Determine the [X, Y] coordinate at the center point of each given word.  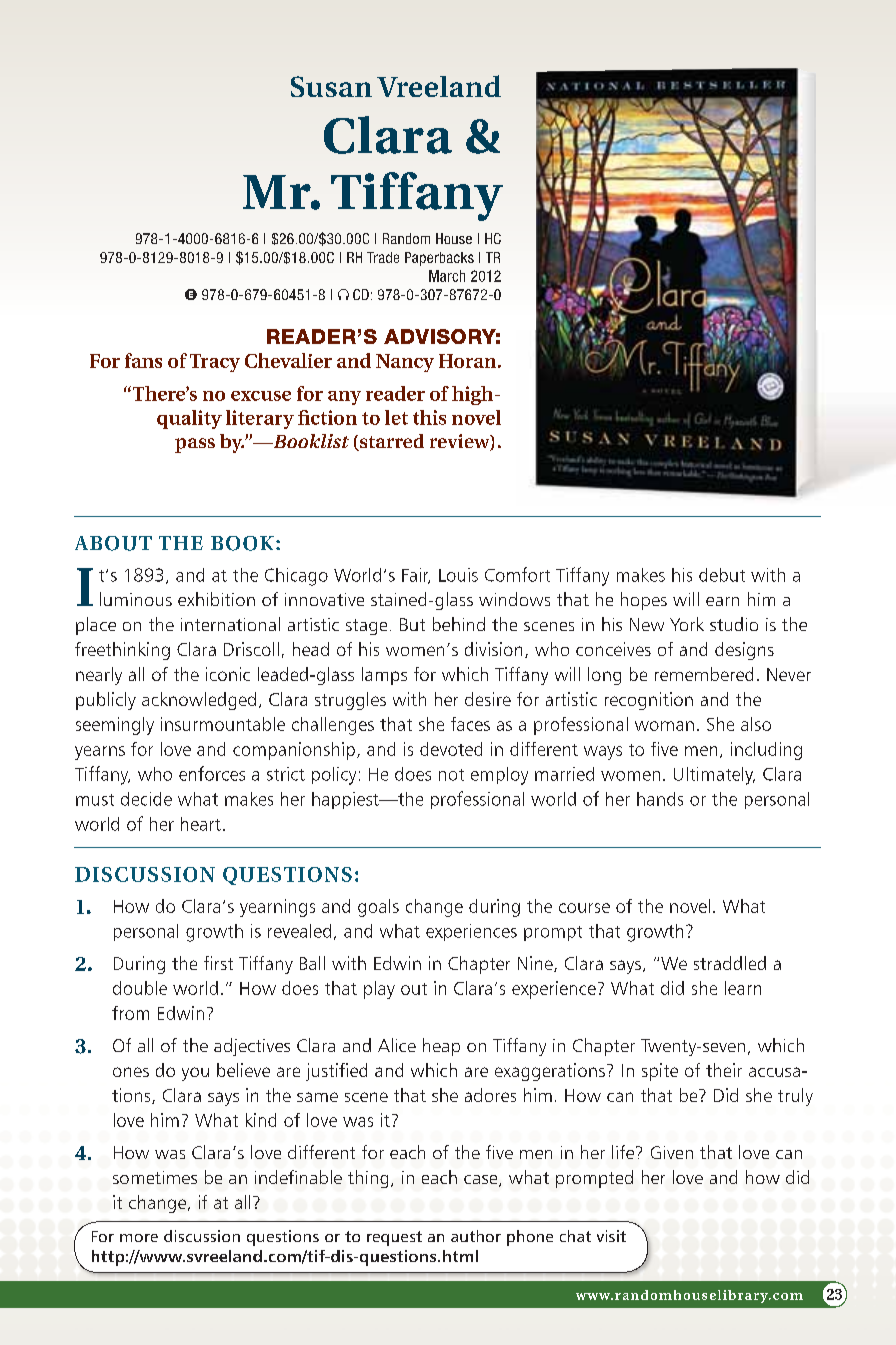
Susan [331, 86]
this [429, 417]
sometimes [155, 1177]
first [218, 963]
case [482, 1181]
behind [459, 624]
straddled [730, 963]
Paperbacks [439, 259]
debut [722, 575]
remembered [704, 674]
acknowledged [199, 701]
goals [378, 908]
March [447, 276]
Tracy [215, 363]
